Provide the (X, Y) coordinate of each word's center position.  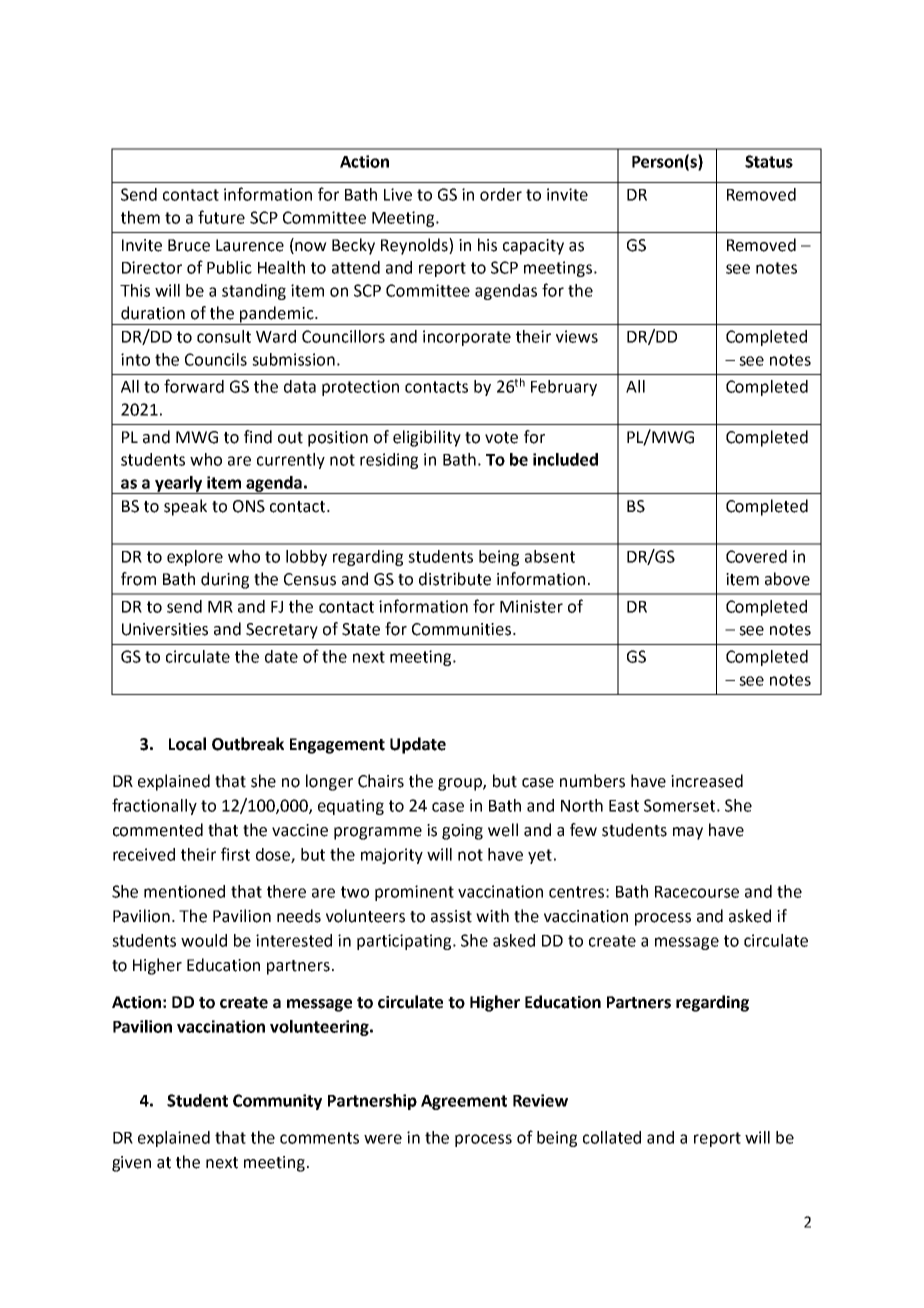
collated (612, 1137)
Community (277, 1102)
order (501, 194)
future (221, 217)
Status (769, 161)
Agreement (464, 1102)
